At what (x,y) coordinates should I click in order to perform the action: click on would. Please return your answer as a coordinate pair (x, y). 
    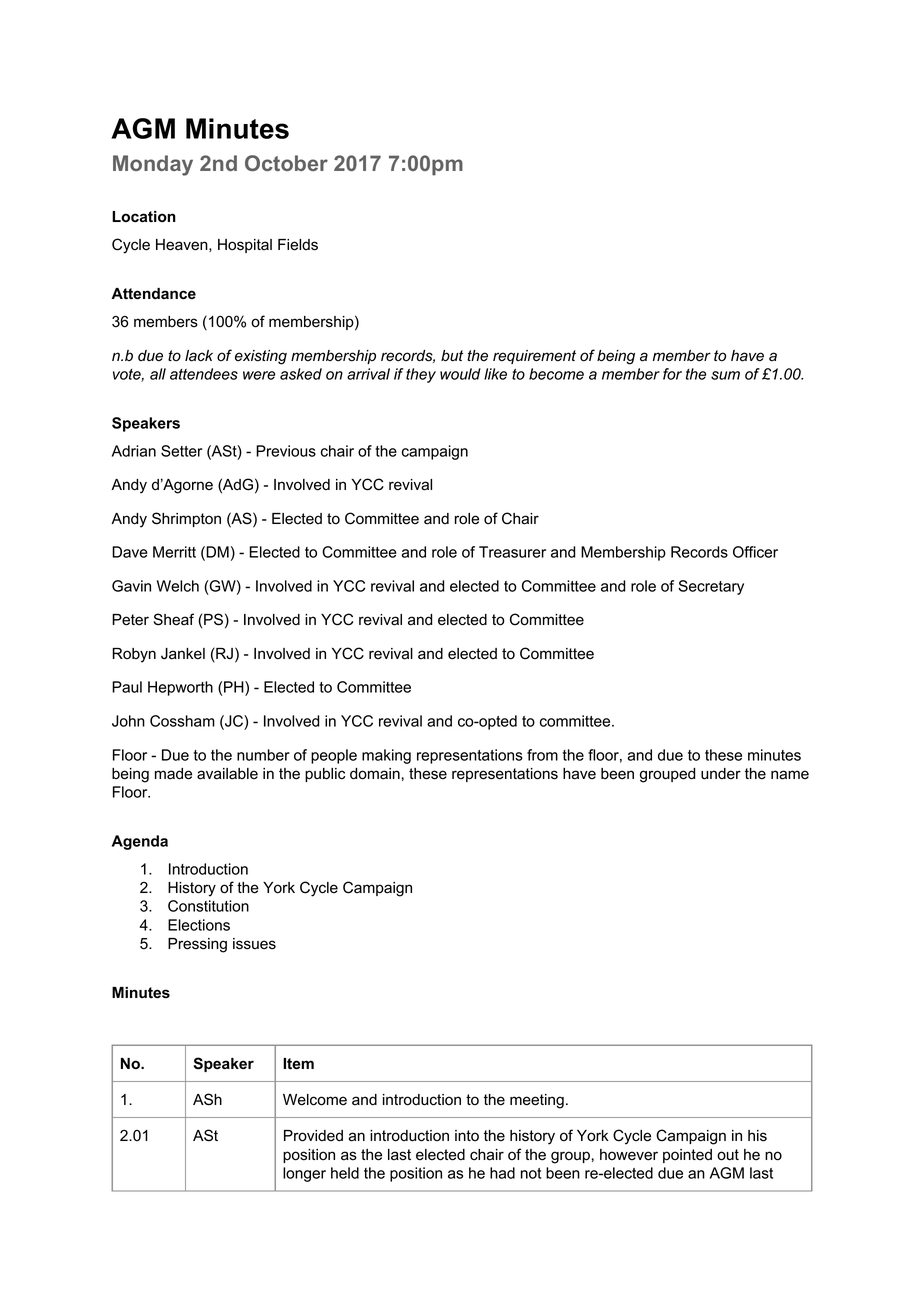
    Looking at the image, I should click on (460, 374).
